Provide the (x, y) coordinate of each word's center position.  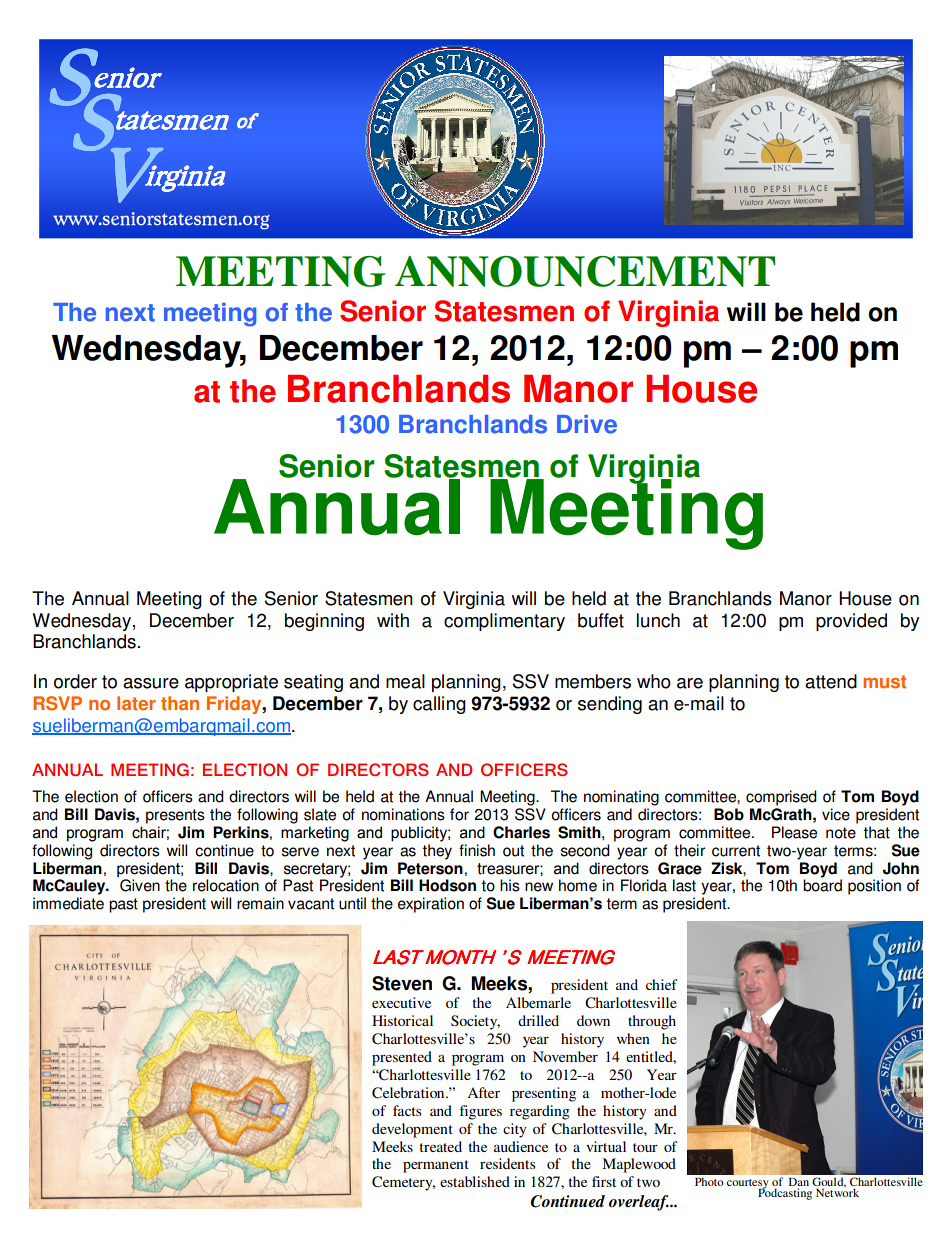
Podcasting (785, 1193)
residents (507, 1163)
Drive (587, 424)
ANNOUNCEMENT (585, 271)
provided (851, 622)
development (412, 1130)
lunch (658, 620)
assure (151, 683)
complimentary (504, 622)
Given (140, 885)
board (822, 885)
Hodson (447, 885)
